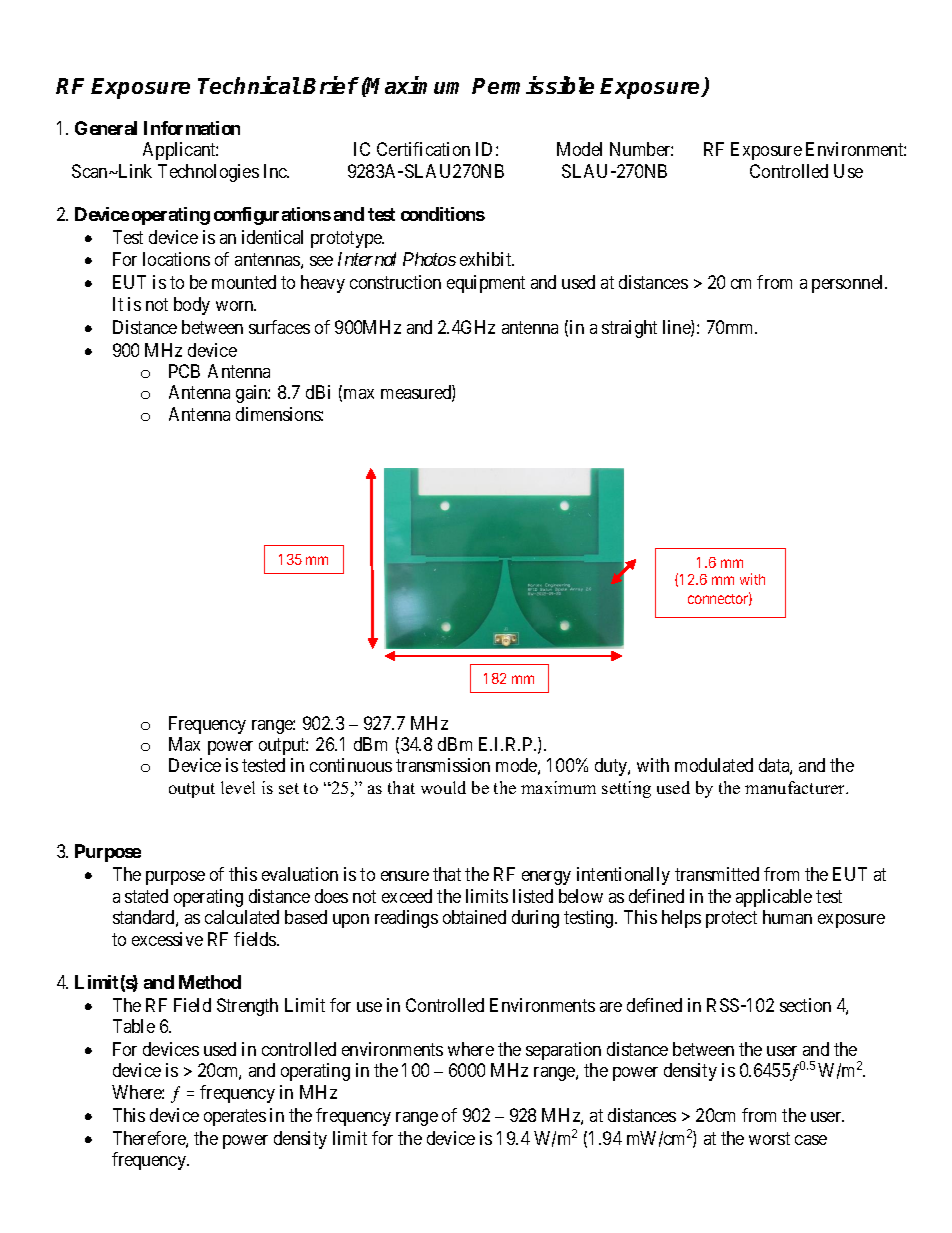 The image size is (952, 1233). What do you see at coordinates (192, 128) in the page?
I see `Information` at bounding box center [192, 128].
